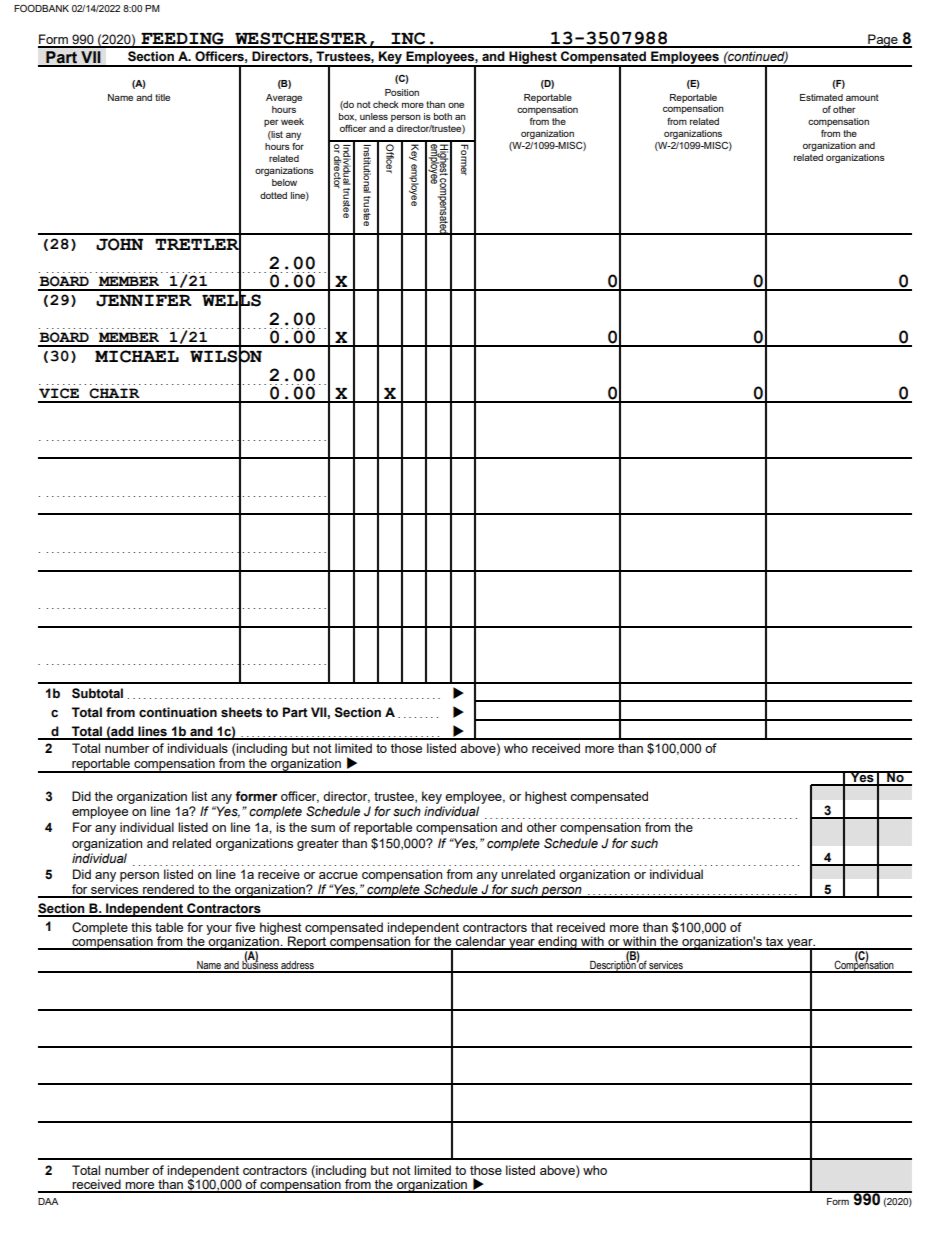 The image size is (952, 1233). I want to click on continuation, so click(178, 712).
